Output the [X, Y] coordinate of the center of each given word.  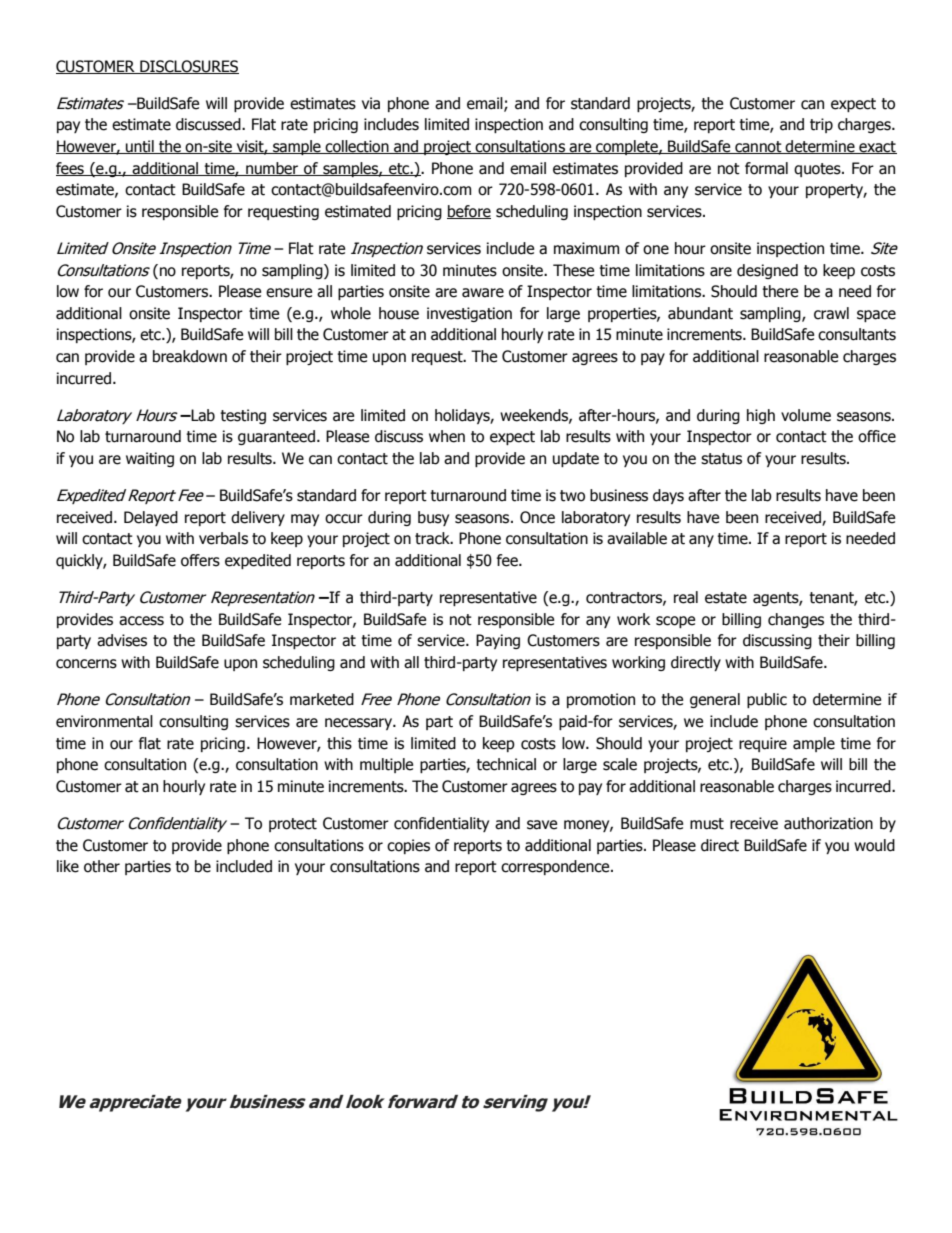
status [721, 459]
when [447, 436]
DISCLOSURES [188, 67]
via [371, 103]
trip [821, 125]
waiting [150, 459]
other [102, 866]
